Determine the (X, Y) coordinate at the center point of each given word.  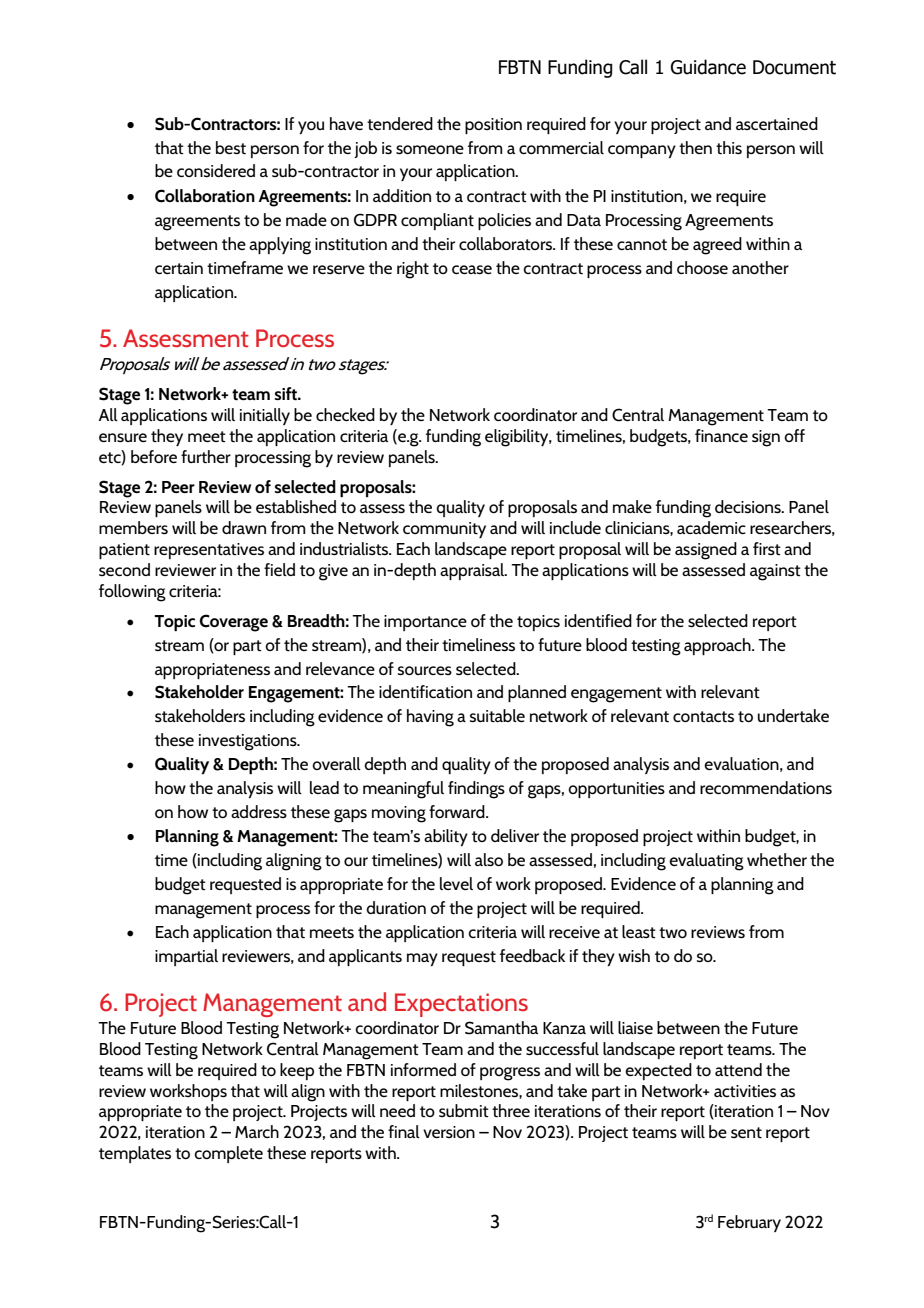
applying (280, 246)
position (493, 126)
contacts (703, 716)
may (422, 959)
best (231, 147)
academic (711, 527)
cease (472, 269)
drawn (244, 527)
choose (702, 267)
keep (297, 1071)
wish (634, 955)
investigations (249, 742)
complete (228, 1154)
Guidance (708, 67)
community (444, 530)
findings (476, 790)
